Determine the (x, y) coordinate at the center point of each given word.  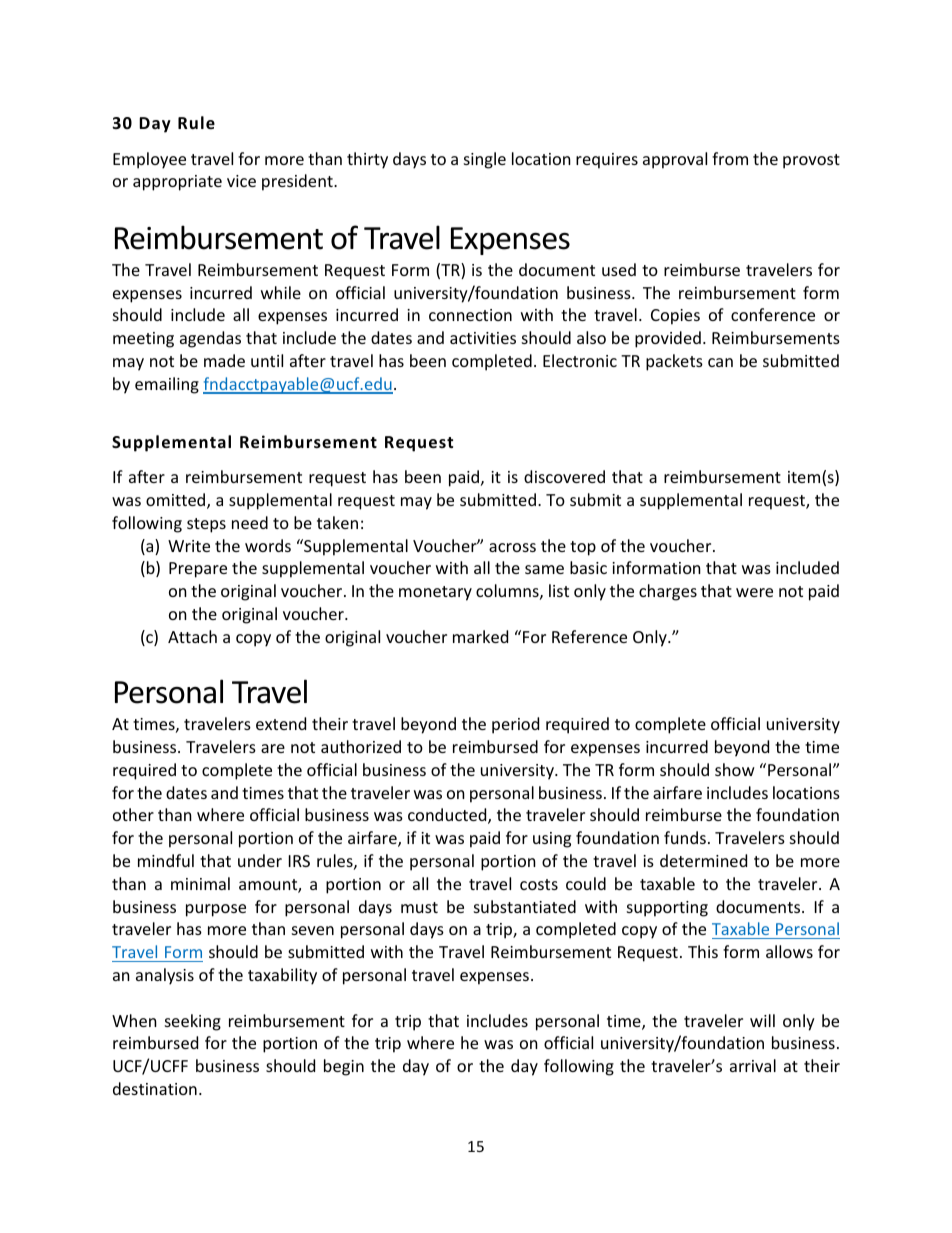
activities (483, 338)
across (512, 547)
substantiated (525, 906)
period (515, 725)
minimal (200, 883)
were (754, 592)
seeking (193, 1022)
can (720, 362)
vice (241, 181)
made (224, 360)
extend (281, 723)
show (735, 769)
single (485, 160)
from (730, 158)
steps (206, 525)
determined (703, 860)
